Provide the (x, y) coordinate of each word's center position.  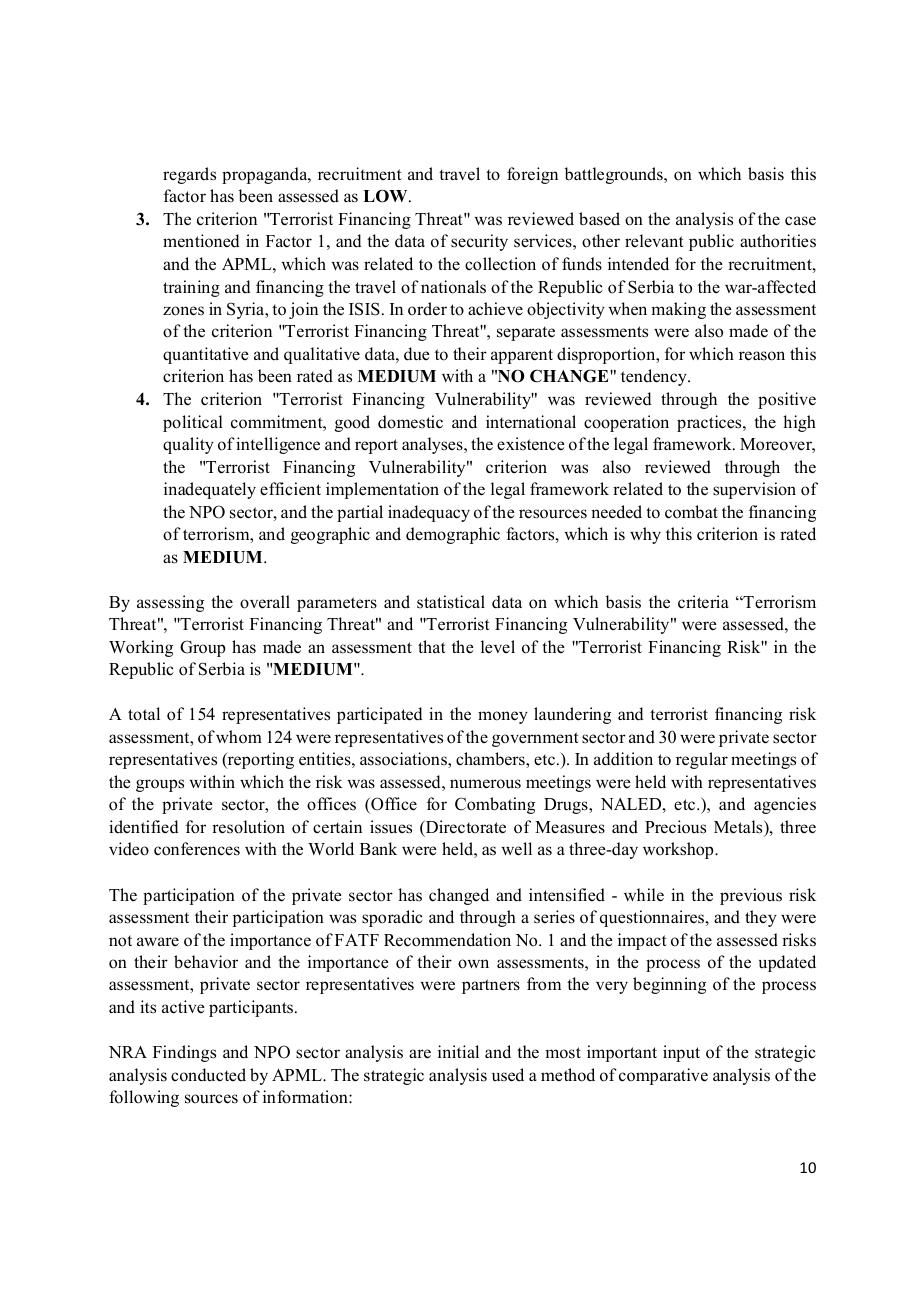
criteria (703, 602)
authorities (778, 241)
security (479, 242)
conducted (208, 1075)
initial (458, 1051)
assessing (170, 603)
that (432, 646)
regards (189, 175)
